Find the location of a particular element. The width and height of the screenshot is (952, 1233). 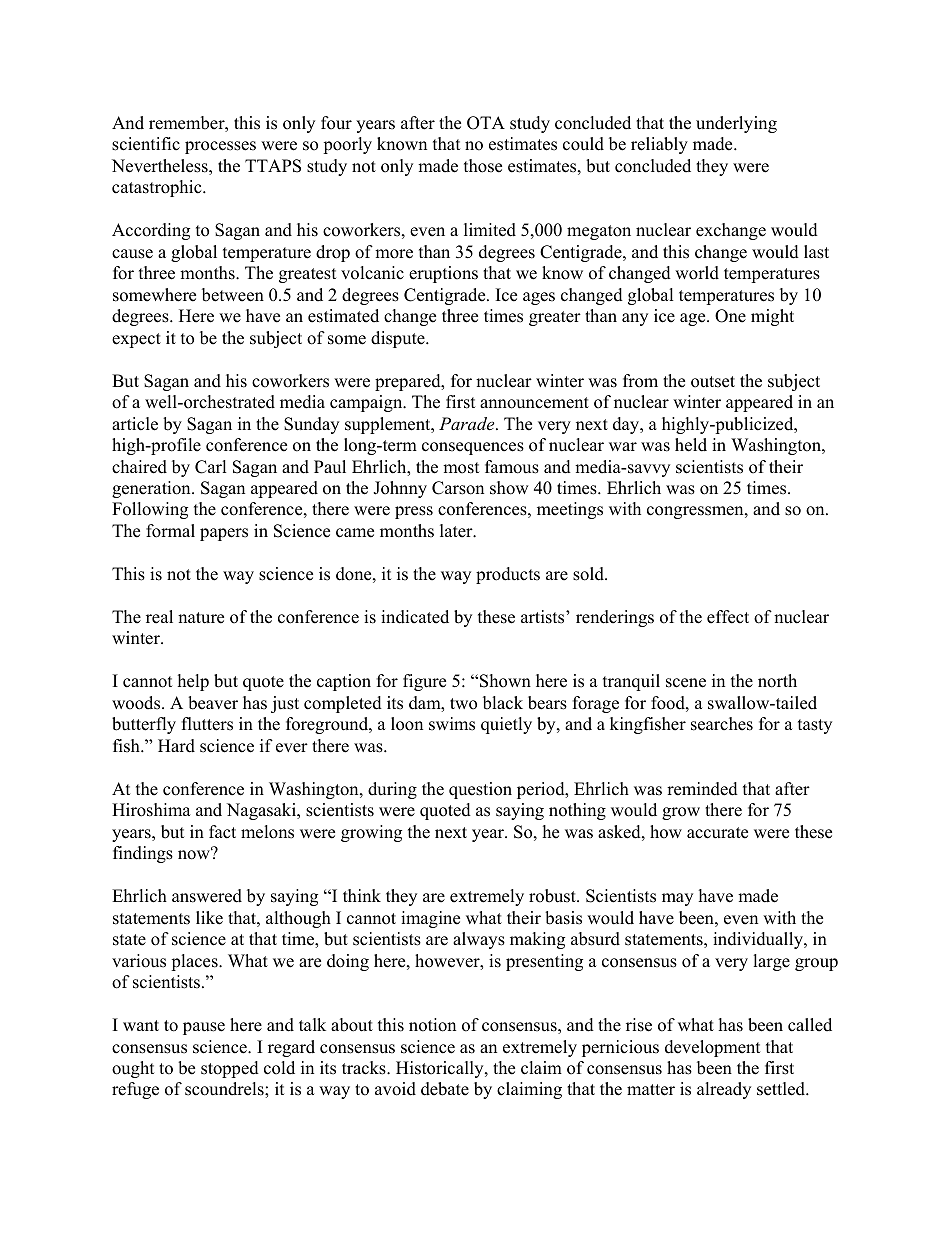

underlying is located at coordinates (736, 124).
